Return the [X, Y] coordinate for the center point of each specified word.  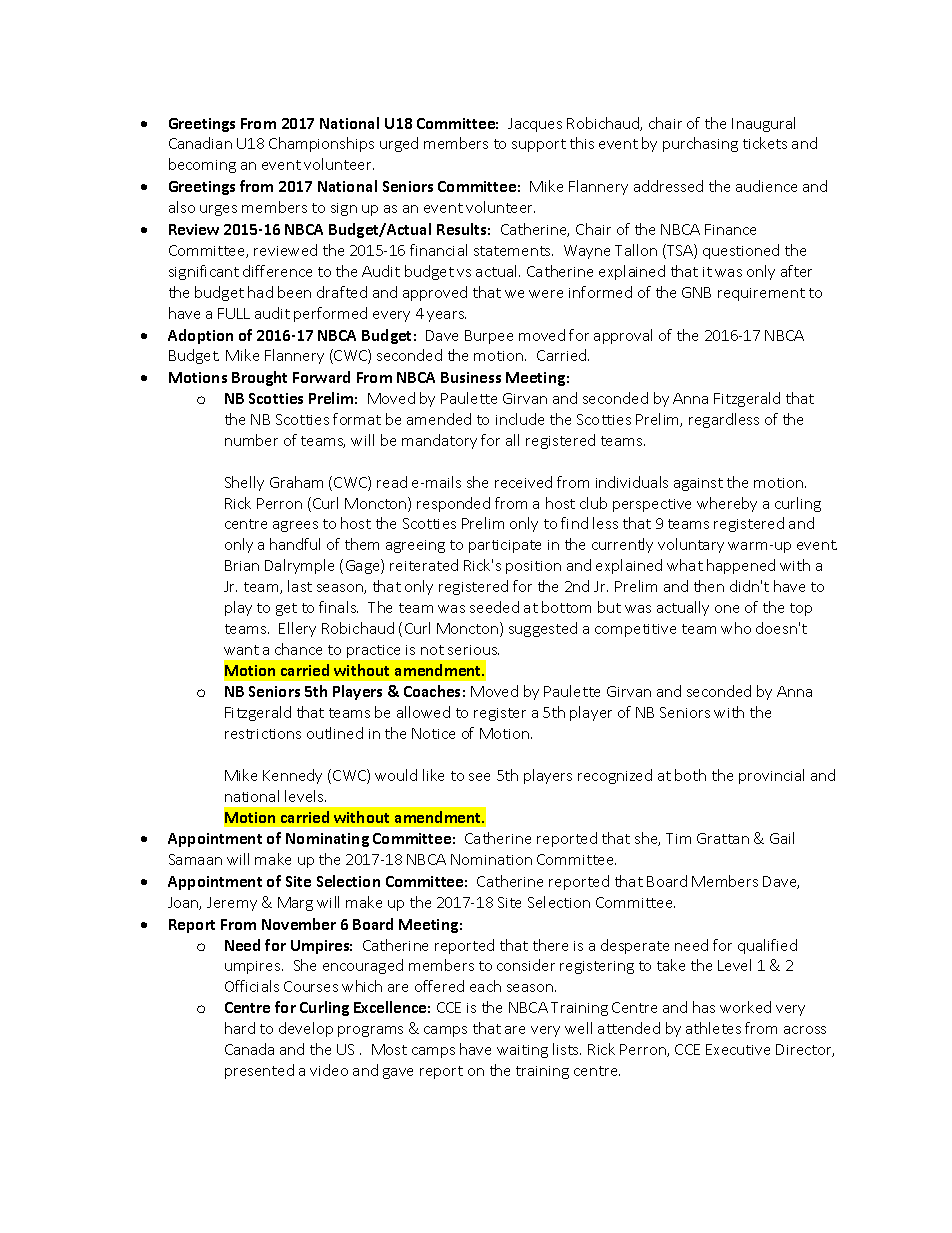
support [539, 145]
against [698, 484]
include [520, 419]
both [690, 775]
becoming [202, 165]
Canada [249, 1049]
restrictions [263, 734]
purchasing [700, 144]
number [251, 440]
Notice [433, 733]
